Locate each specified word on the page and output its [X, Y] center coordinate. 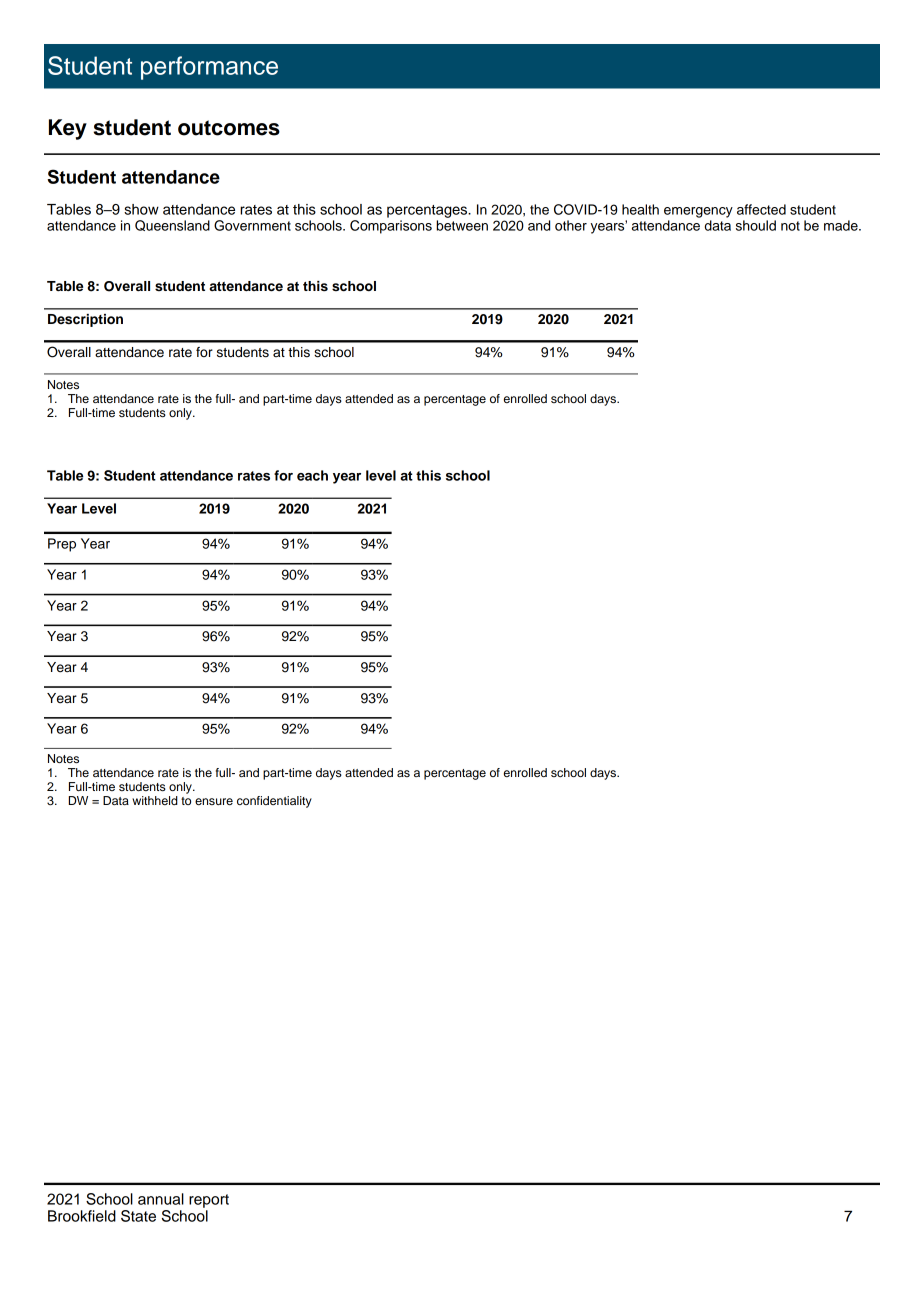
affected [761, 209]
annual [161, 1199]
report [209, 1201]
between [462, 225]
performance [209, 68]
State [138, 1216]
